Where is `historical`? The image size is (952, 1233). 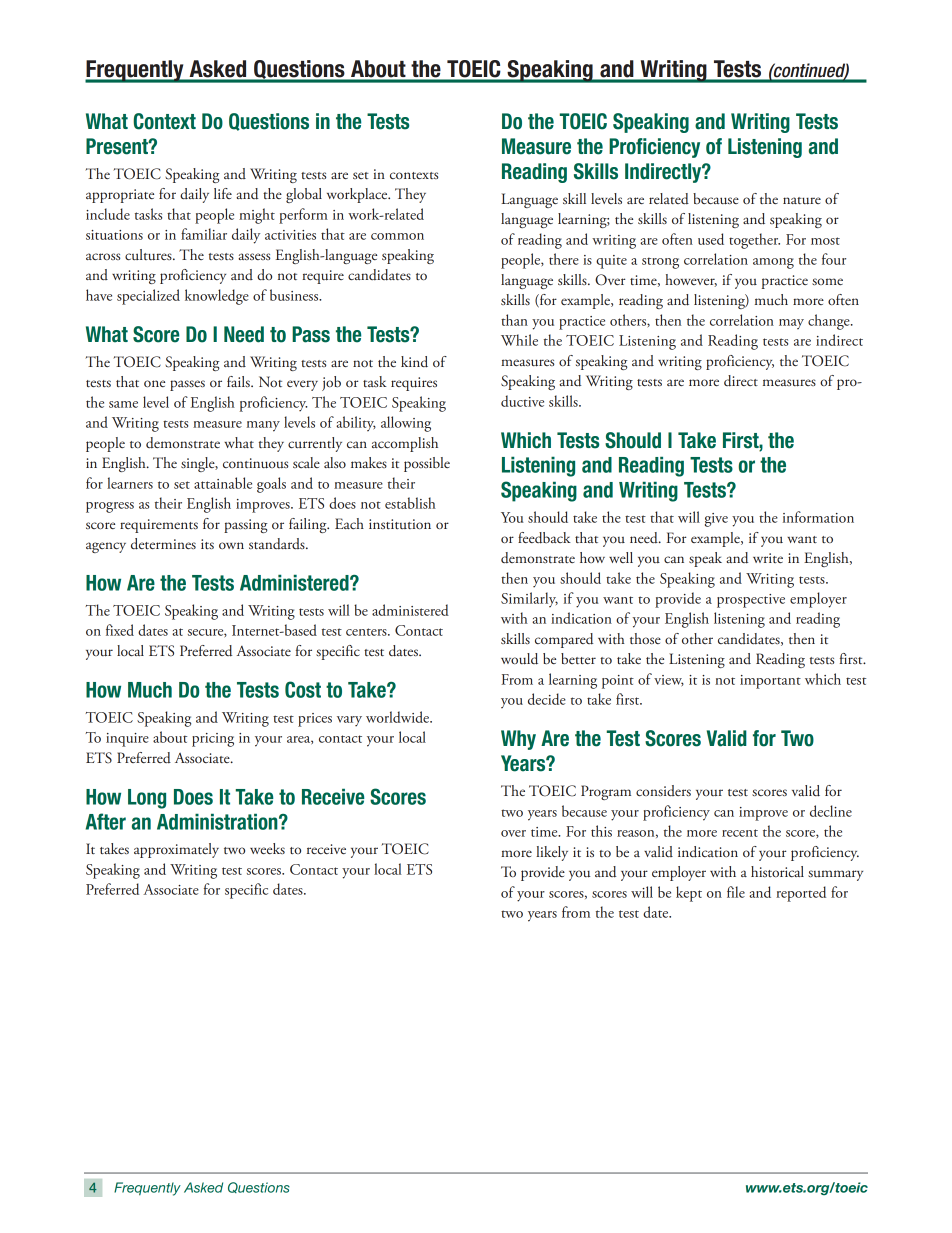
historical is located at coordinates (777, 871).
